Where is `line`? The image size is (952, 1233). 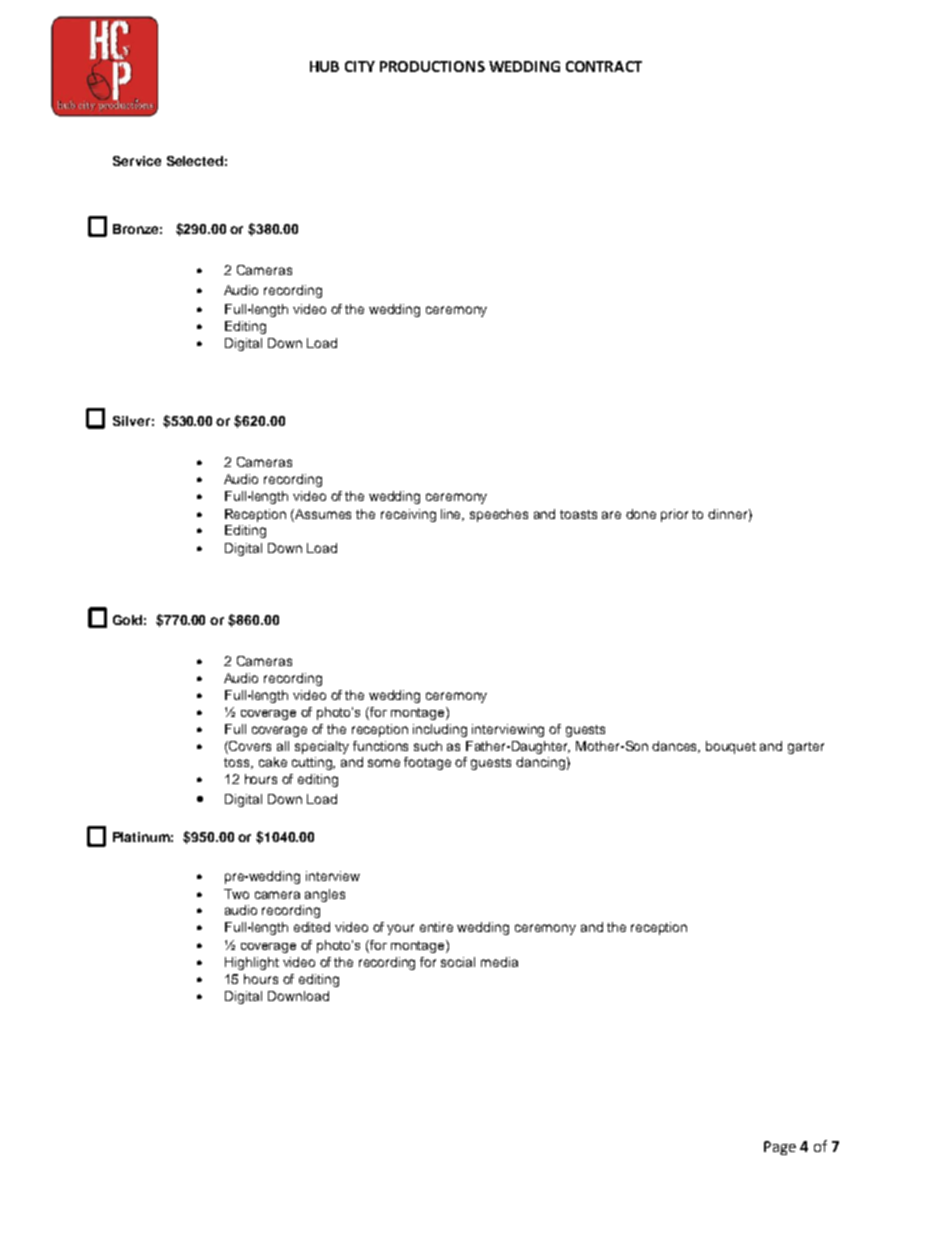
line is located at coordinates (452, 515).
